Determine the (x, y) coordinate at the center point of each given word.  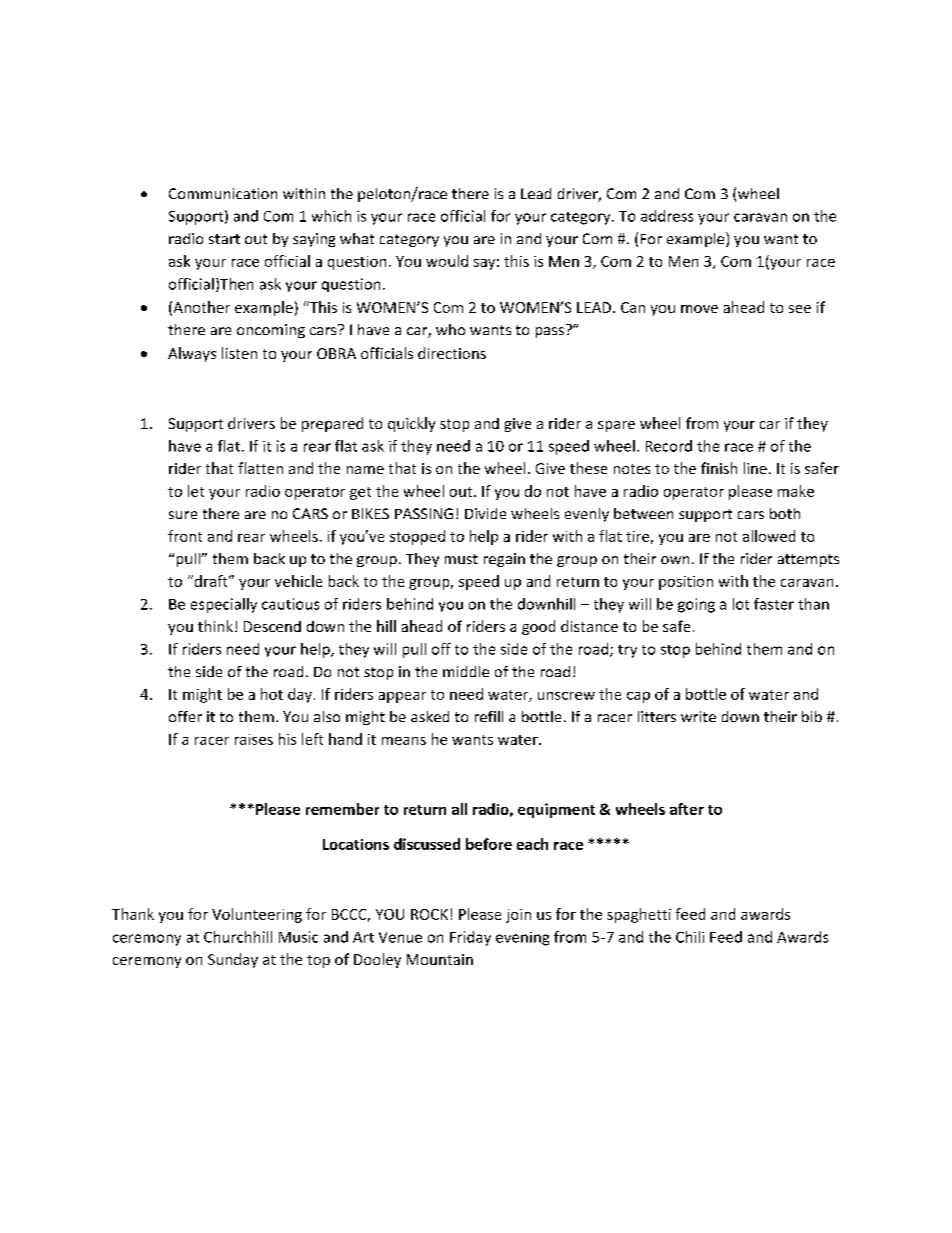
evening (522, 939)
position (686, 583)
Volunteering (257, 915)
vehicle (298, 581)
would (447, 261)
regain (504, 560)
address (667, 216)
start (224, 239)
